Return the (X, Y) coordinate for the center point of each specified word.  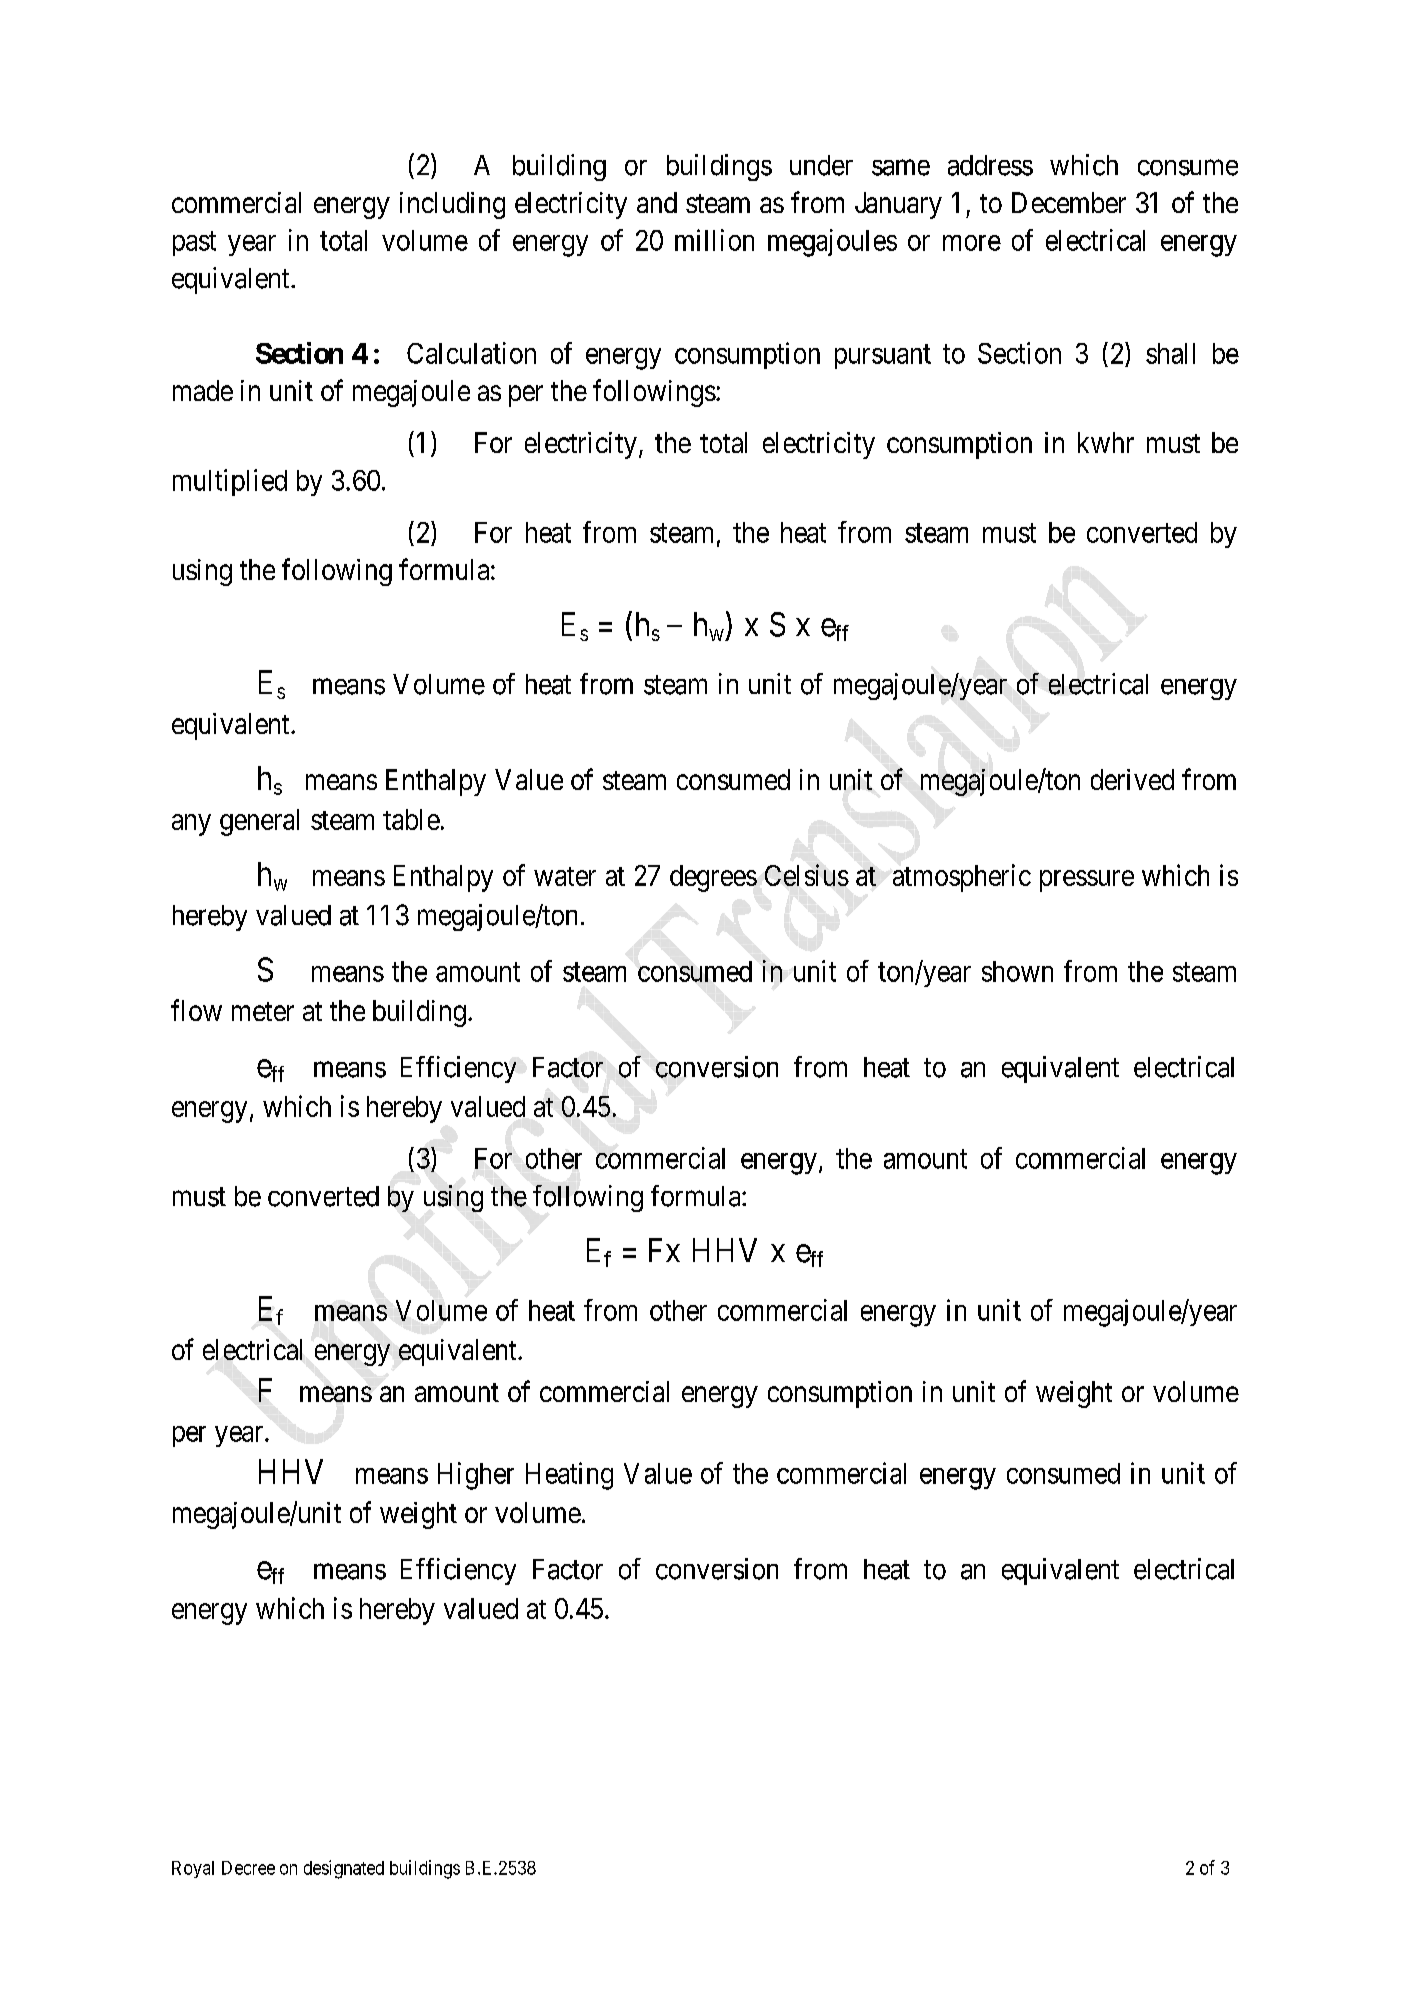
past (194, 244)
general (259, 822)
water (565, 876)
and (657, 202)
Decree (248, 1868)
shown (1017, 971)
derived (1132, 779)
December (1069, 202)
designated (344, 1869)
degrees (713, 878)
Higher (476, 1476)
